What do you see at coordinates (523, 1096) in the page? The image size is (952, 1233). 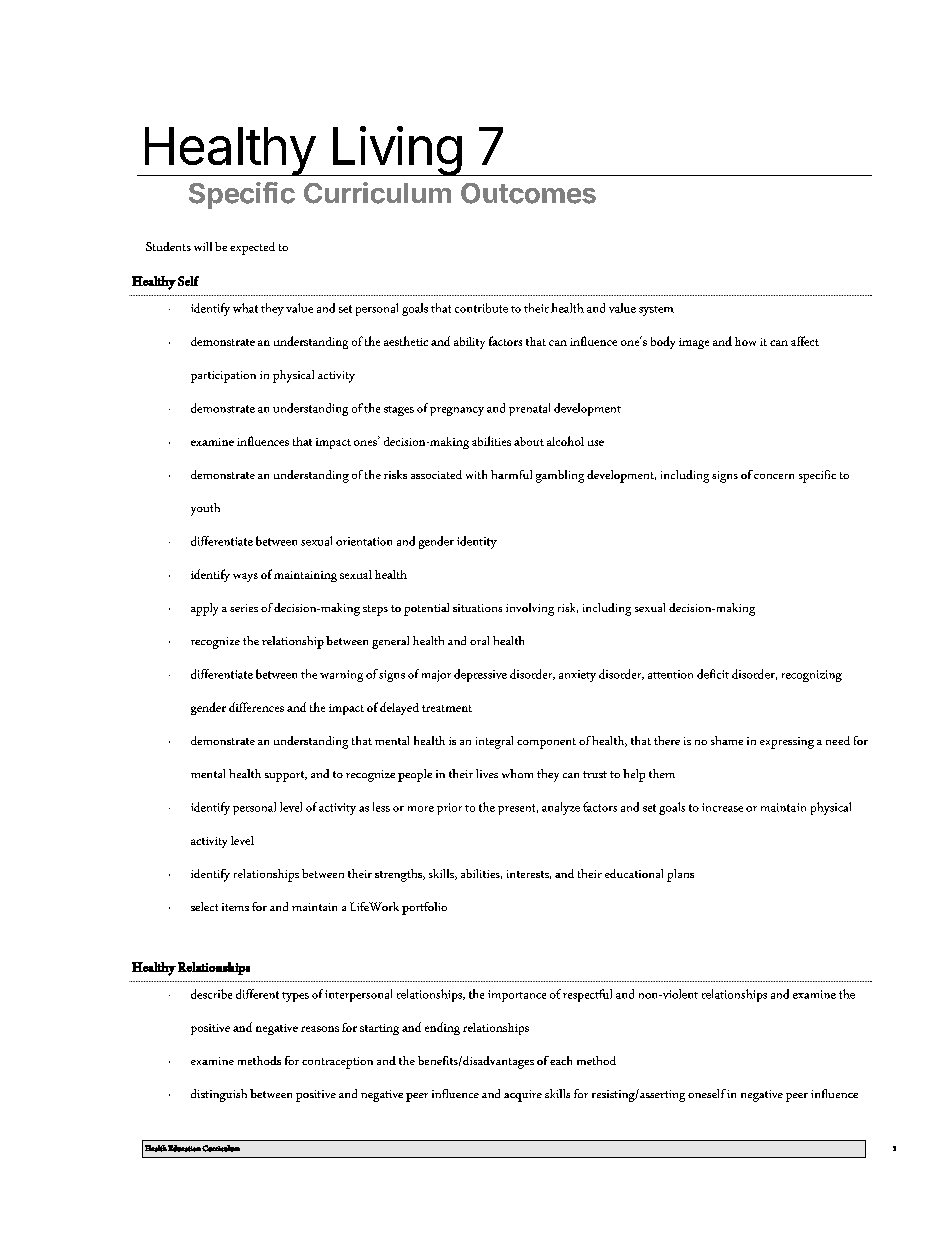 I see `acquire` at bounding box center [523, 1096].
